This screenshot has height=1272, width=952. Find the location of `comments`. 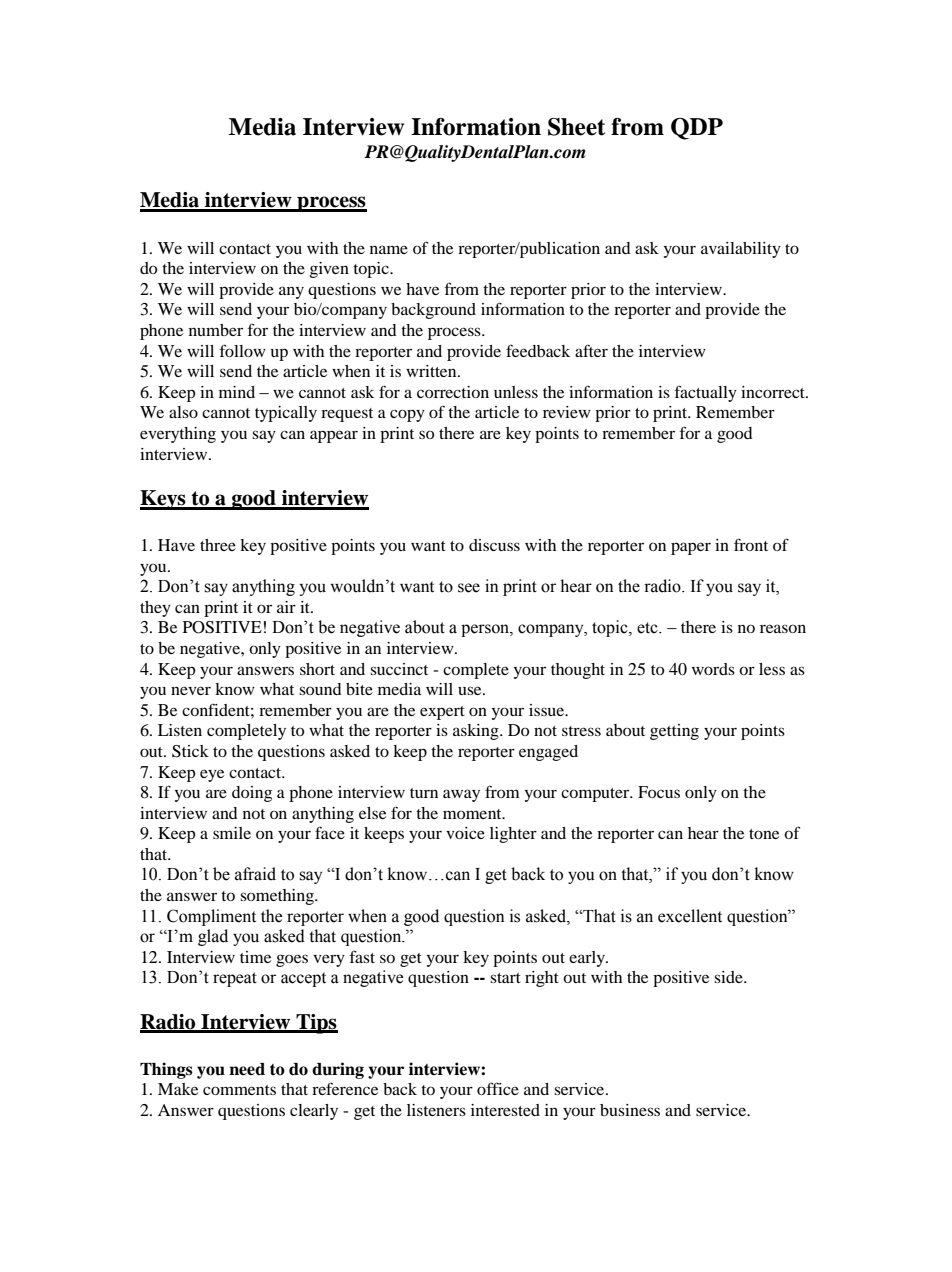

comments is located at coordinates (239, 1090).
